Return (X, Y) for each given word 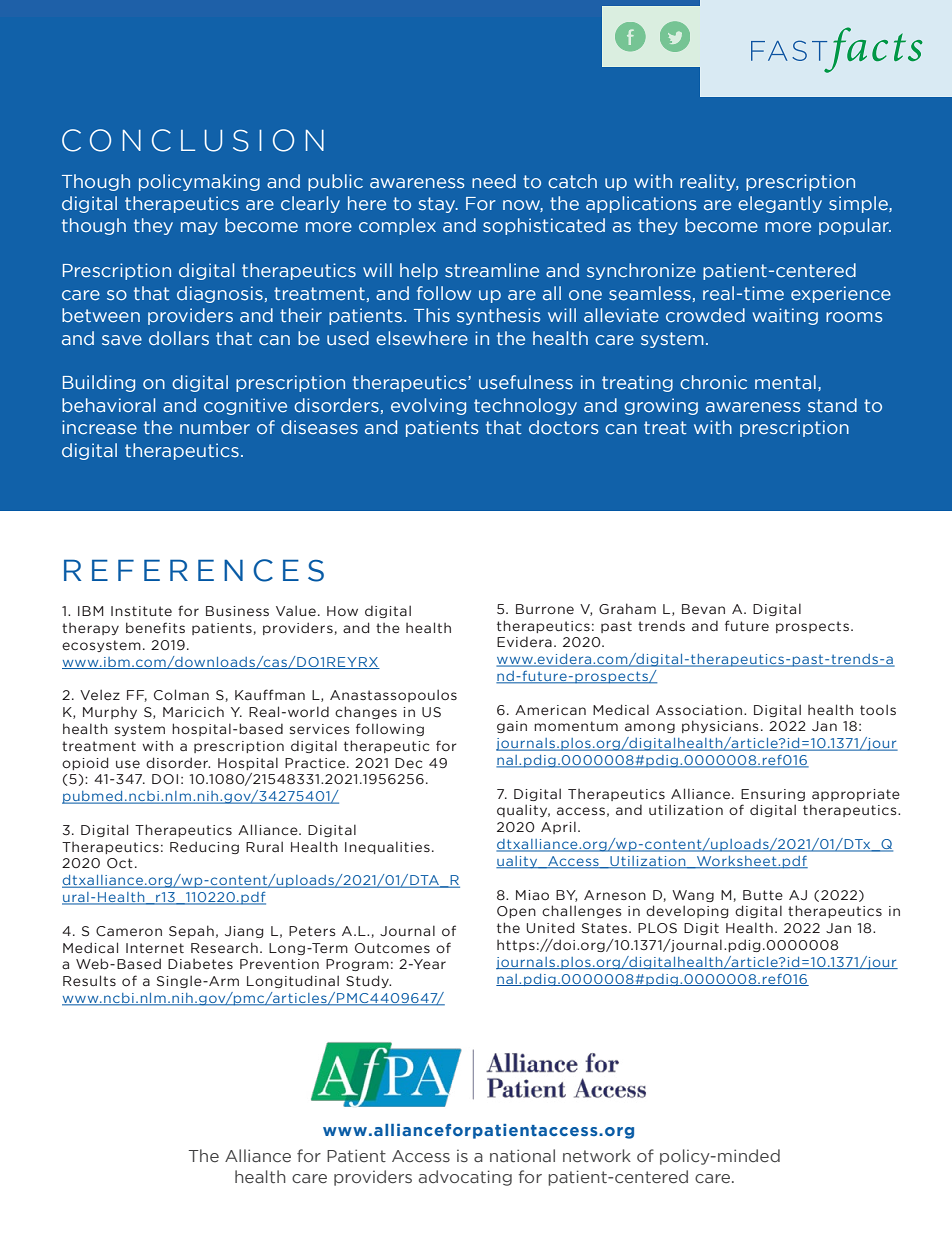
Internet (155, 948)
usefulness (526, 382)
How (342, 611)
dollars (179, 338)
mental (785, 382)
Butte (763, 895)
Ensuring (773, 795)
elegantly (780, 204)
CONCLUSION (193, 140)
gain (512, 727)
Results (89, 980)
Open (516, 912)
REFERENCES (194, 570)
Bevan (703, 609)
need (494, 181)
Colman (181, 694)
